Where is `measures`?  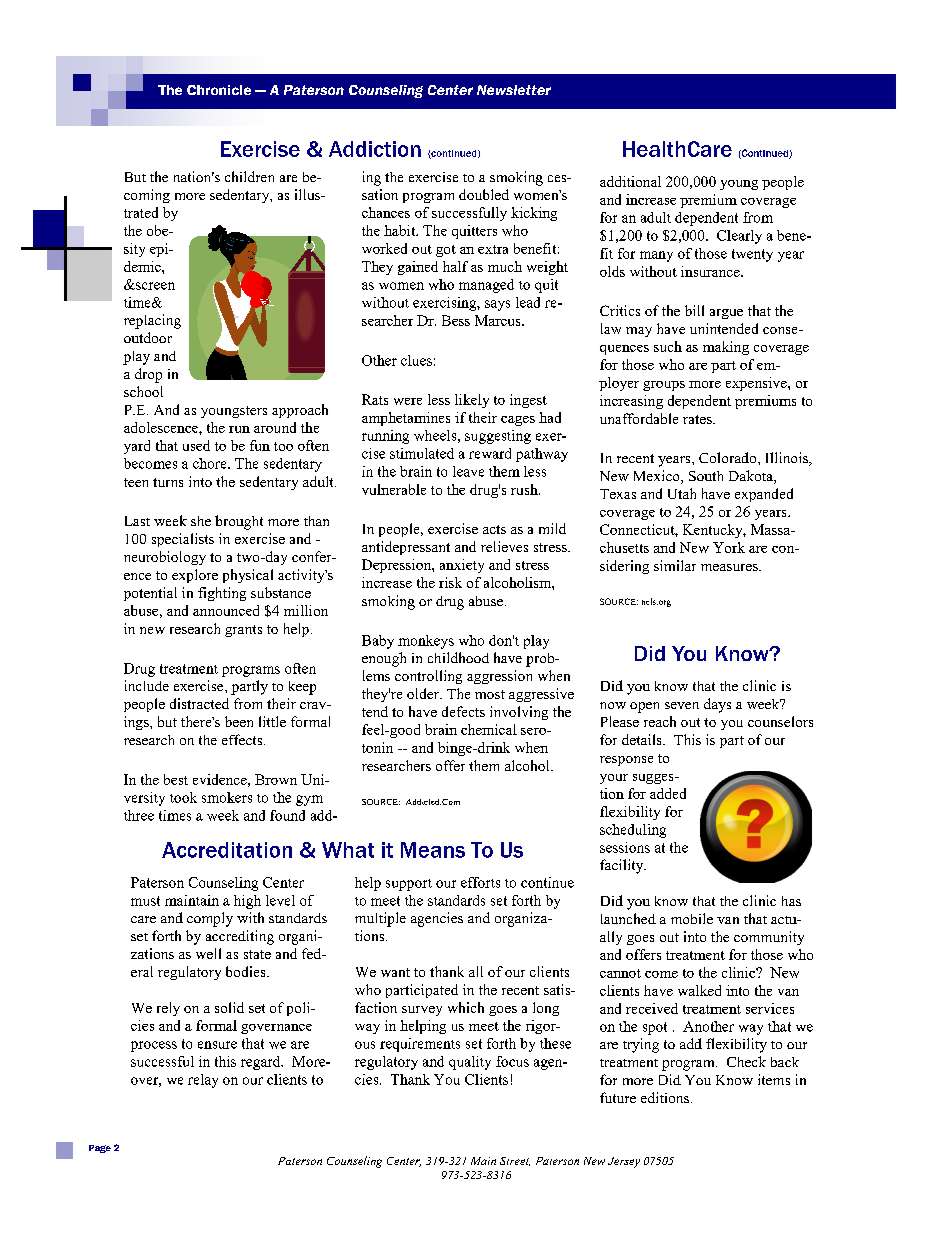
measures is located at coordinates (730, 567).
